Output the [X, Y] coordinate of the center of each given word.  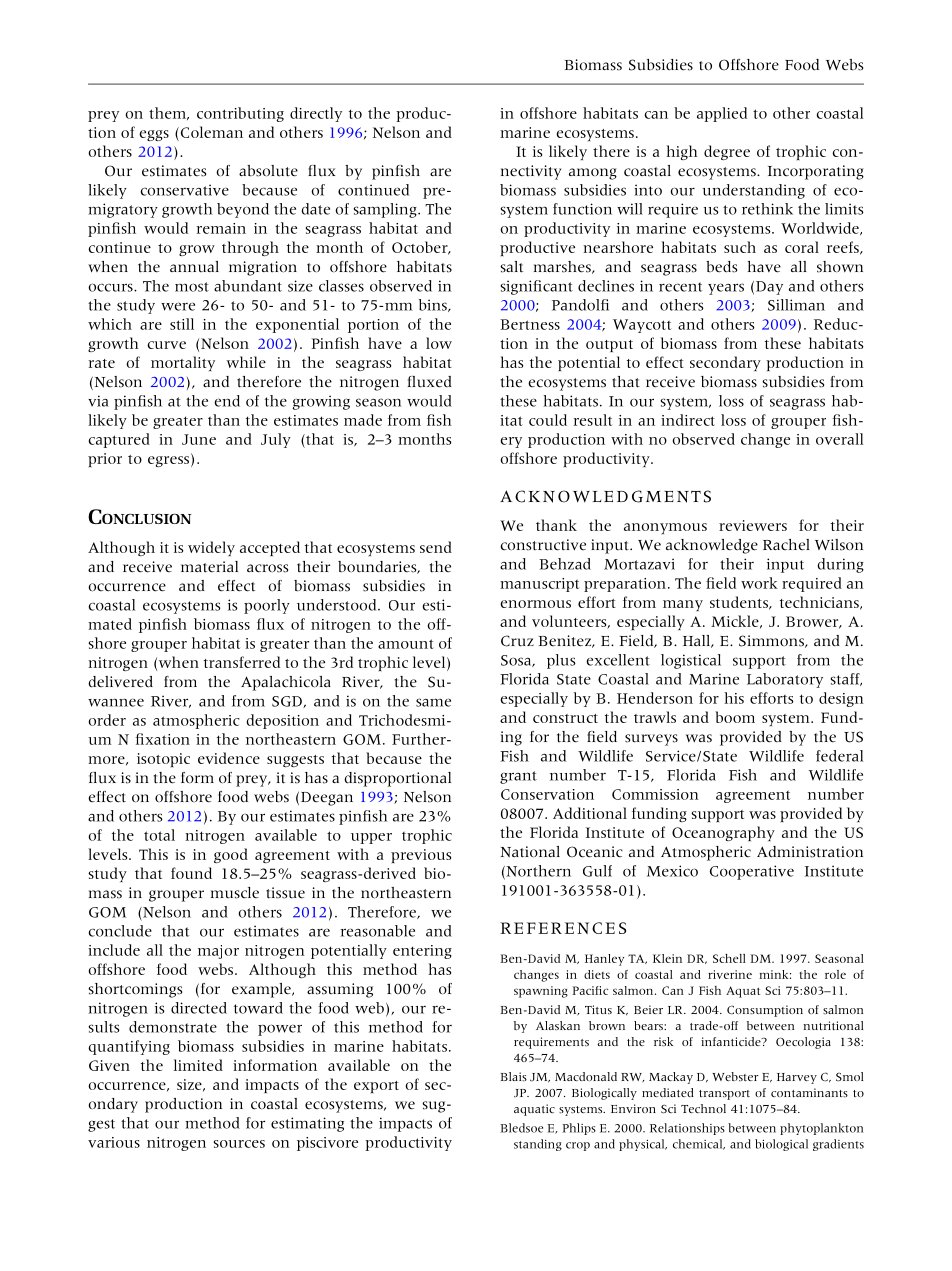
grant [518, 777]
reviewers [753, 525]
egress [168, 461]
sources [239, 1144]
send [436, 547]
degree [727, 152]
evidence [229, 758]
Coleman [210, 132]
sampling [386, 210]
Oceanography [723, 833]
